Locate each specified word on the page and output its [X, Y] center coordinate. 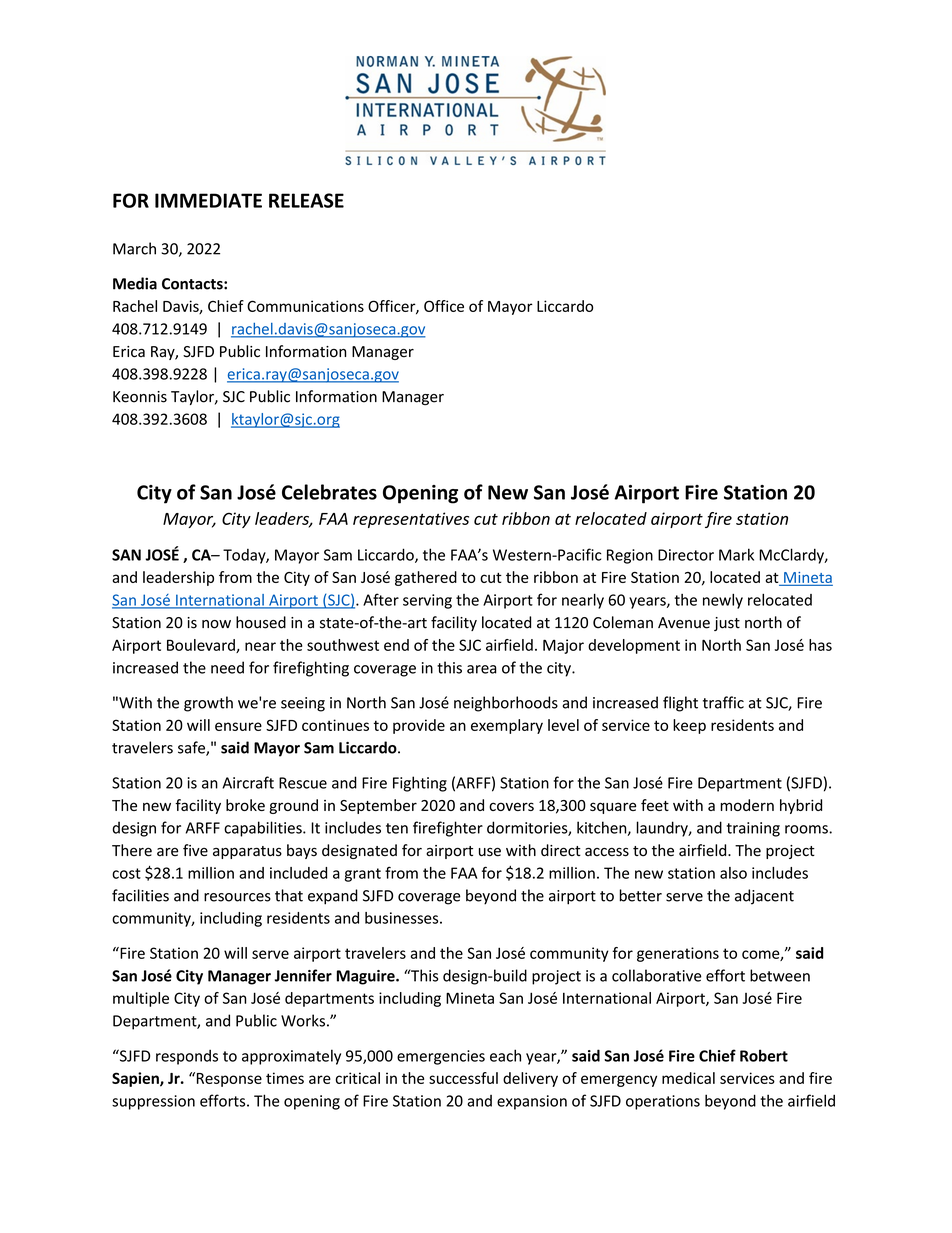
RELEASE [306, 200]
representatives [411, 520]
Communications [305, 306]
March [134, 248]
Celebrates [329, 492]
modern [747, 805]
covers [511, 806]
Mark [736, 554]
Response [228, 1079]
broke [245, 805]
